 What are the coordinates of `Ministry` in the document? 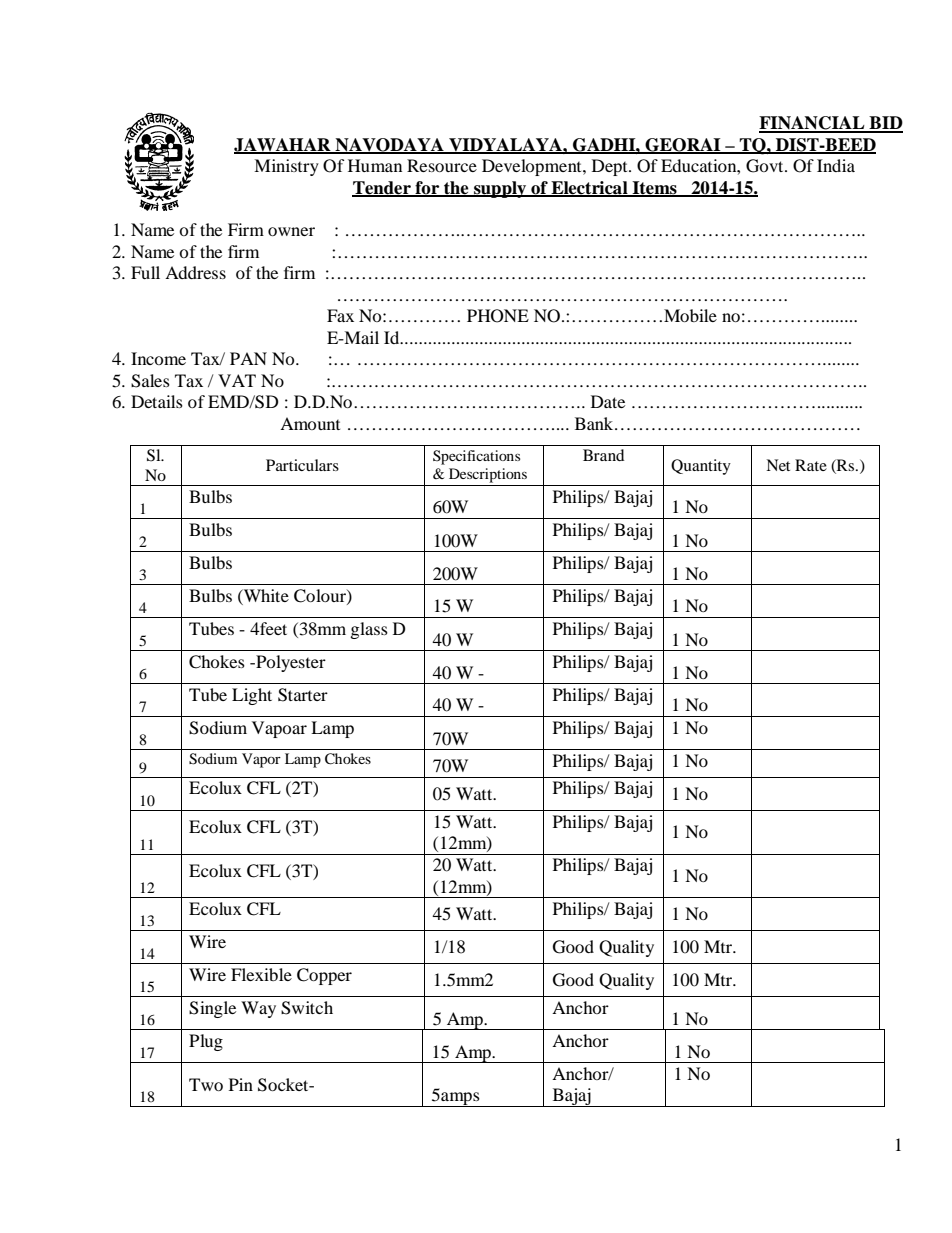 It's located at (286, 167).
